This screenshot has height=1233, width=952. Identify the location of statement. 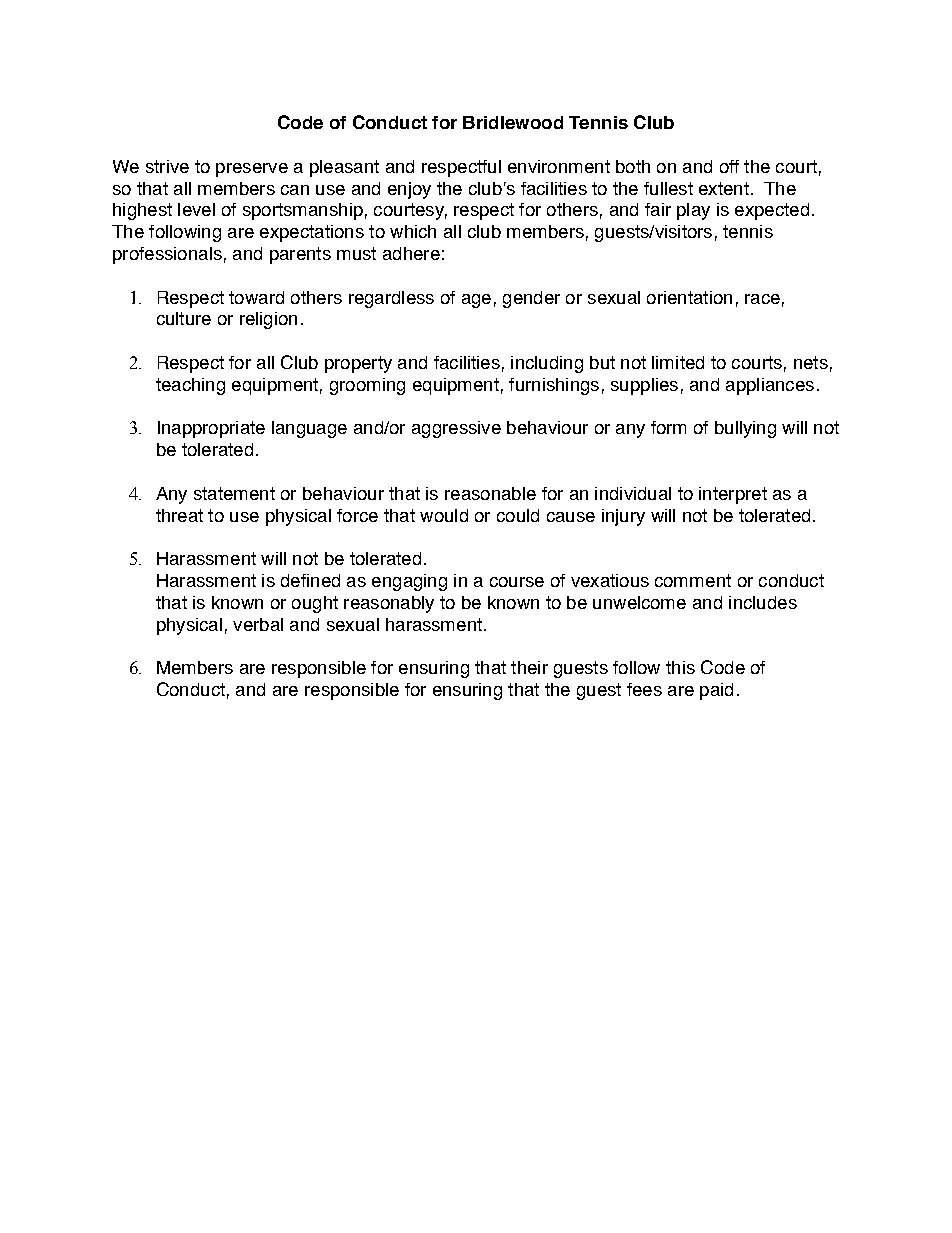
(234, 493).
